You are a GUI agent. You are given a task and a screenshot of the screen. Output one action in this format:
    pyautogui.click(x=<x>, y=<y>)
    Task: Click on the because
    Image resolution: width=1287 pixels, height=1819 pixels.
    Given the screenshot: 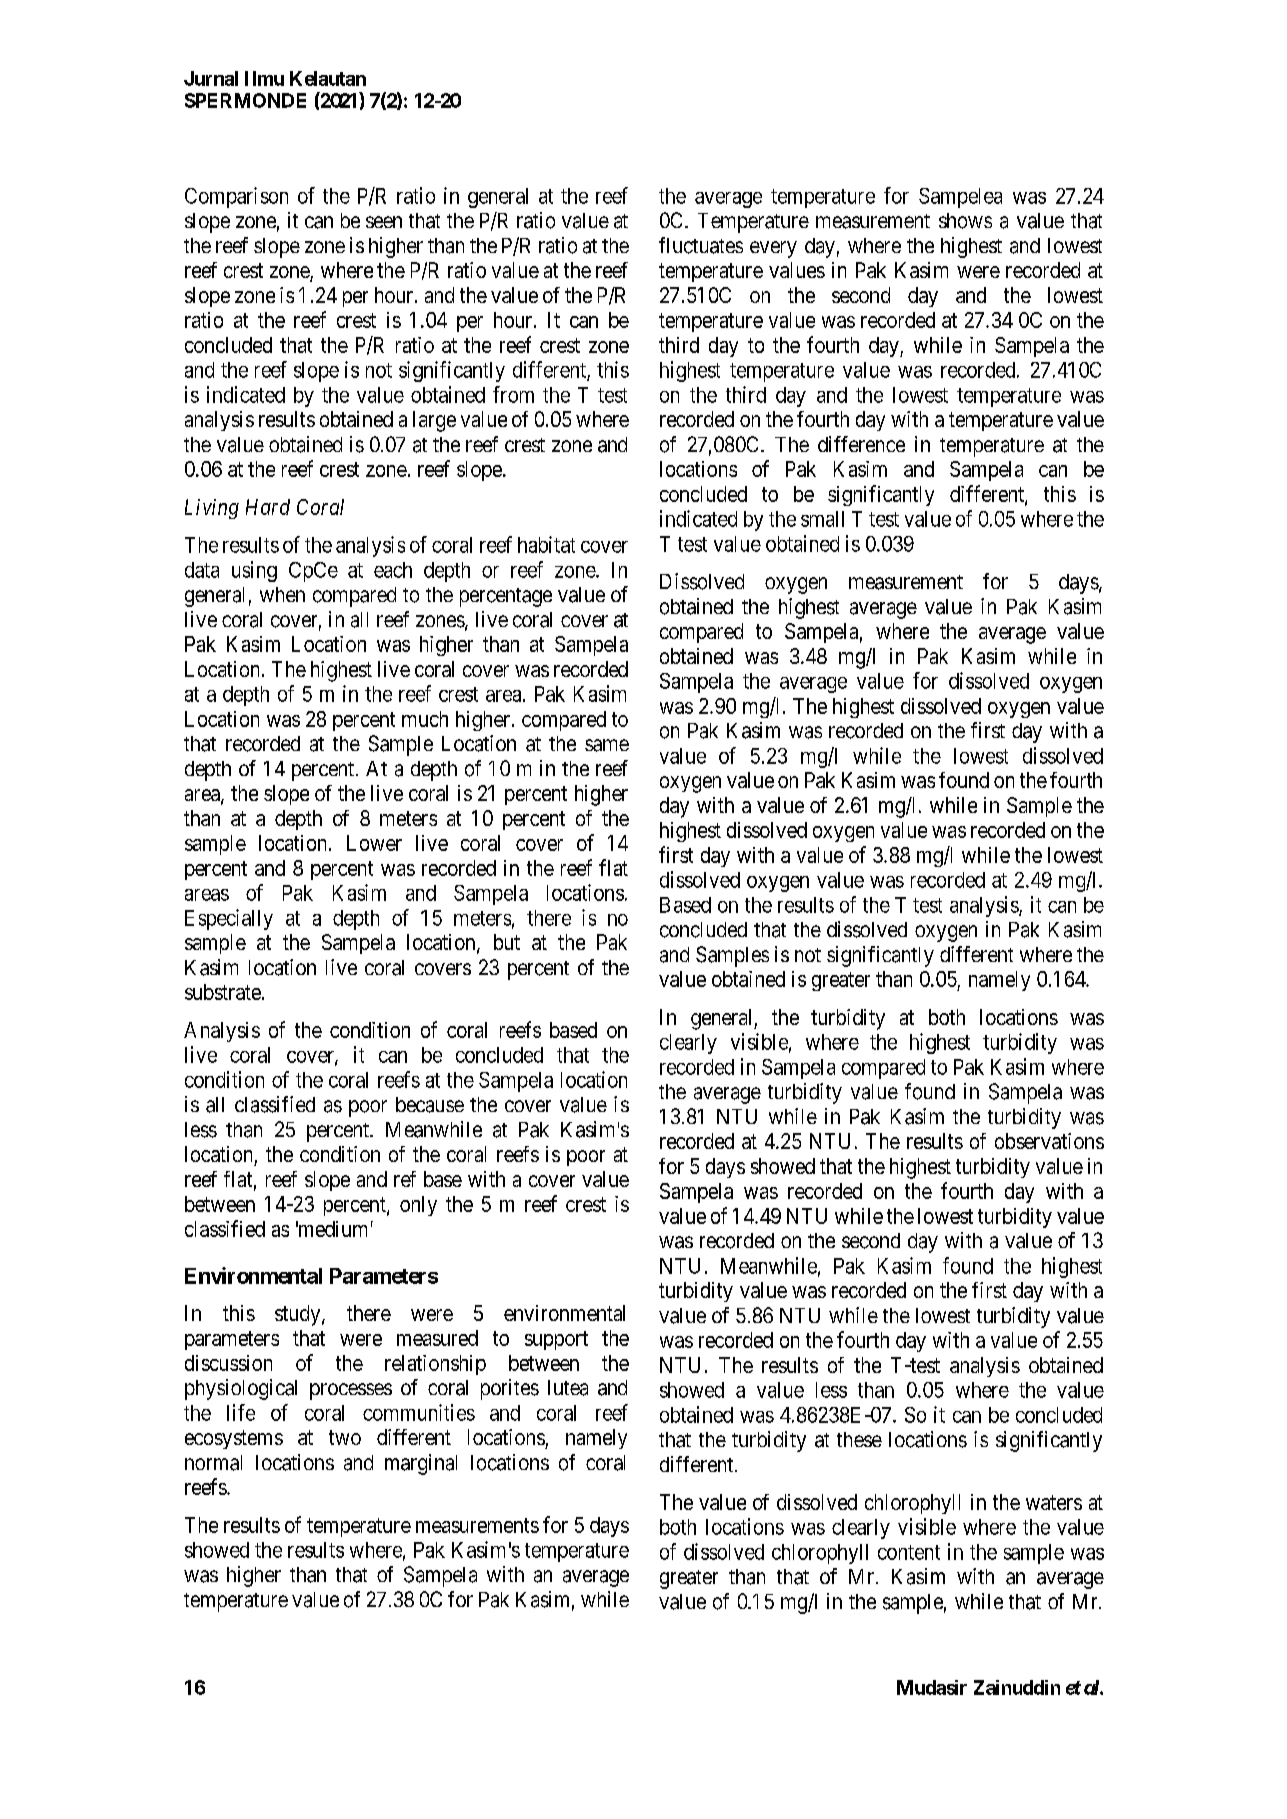 What is the action you would take?
    pyautogui.click(x=430, y=1105)
